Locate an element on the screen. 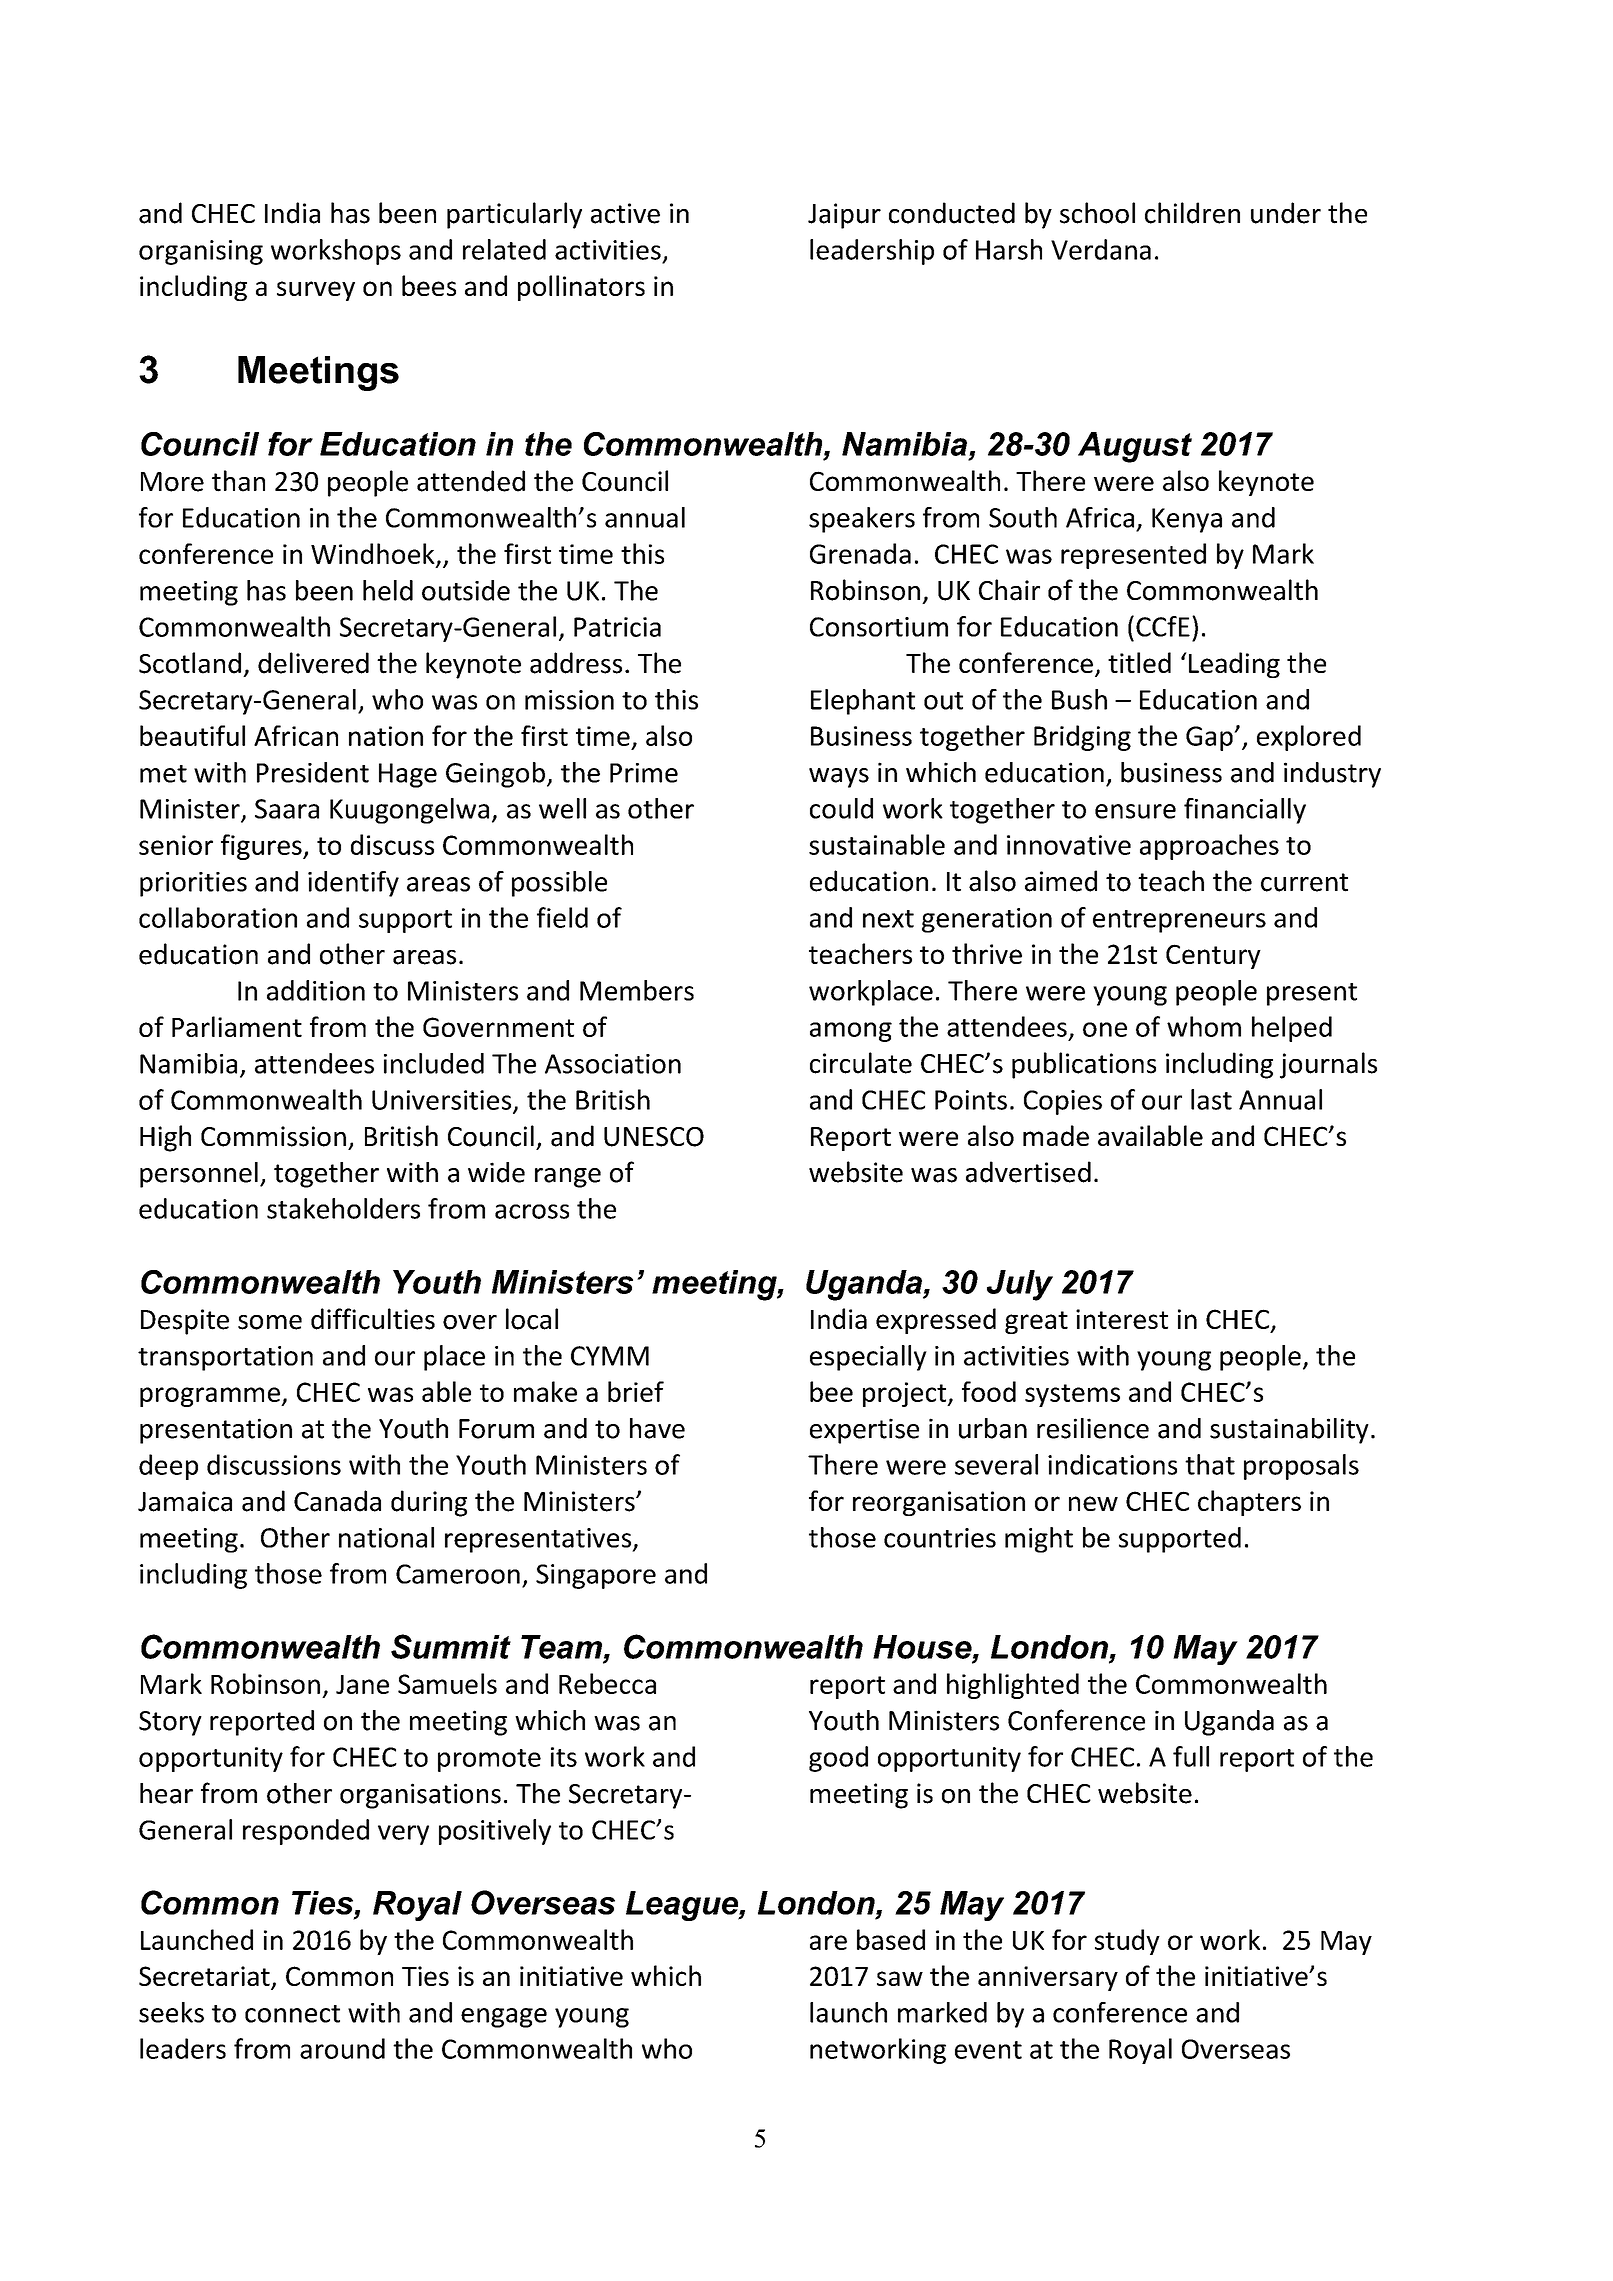 This screenshot has width=1613, height=2281. last is located at coordinates (1211, 1099).
